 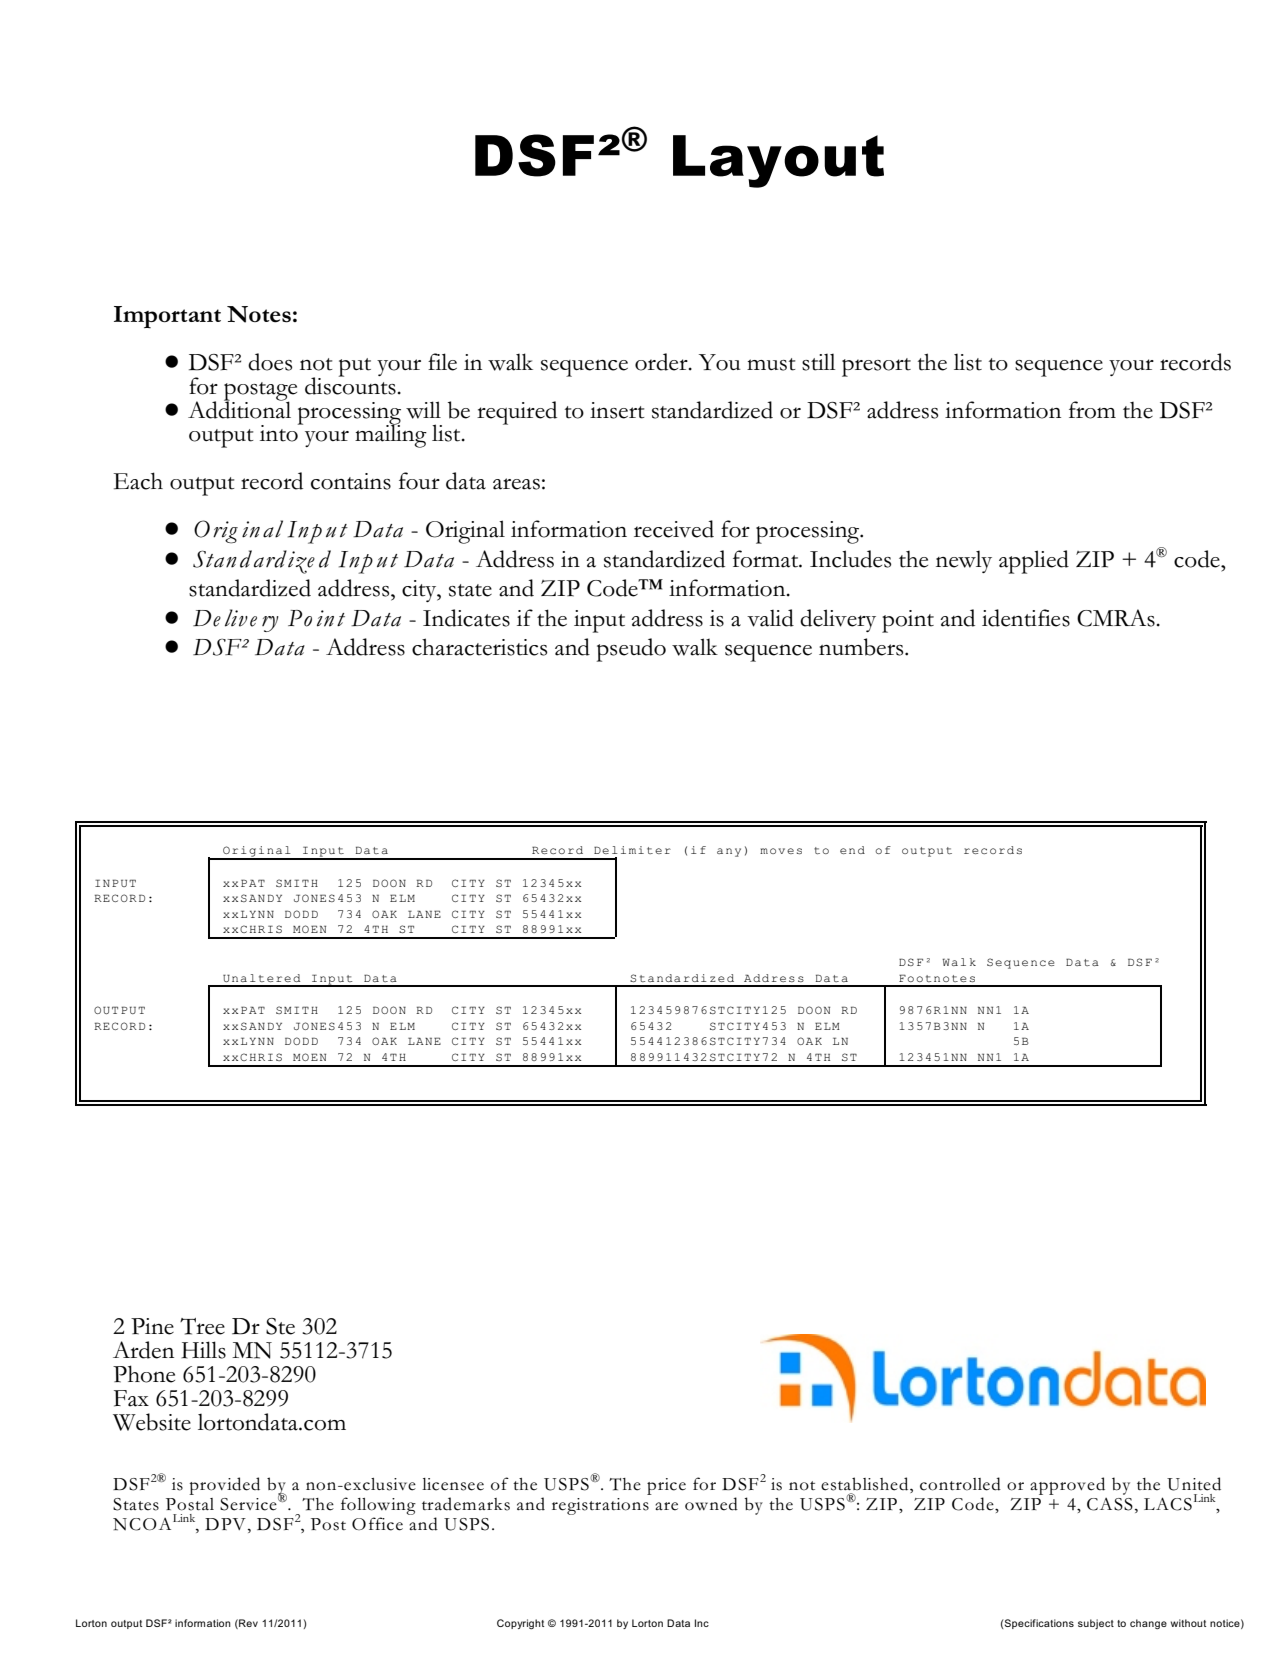 I want to click on Ste, so click(x=280, y=1326).
